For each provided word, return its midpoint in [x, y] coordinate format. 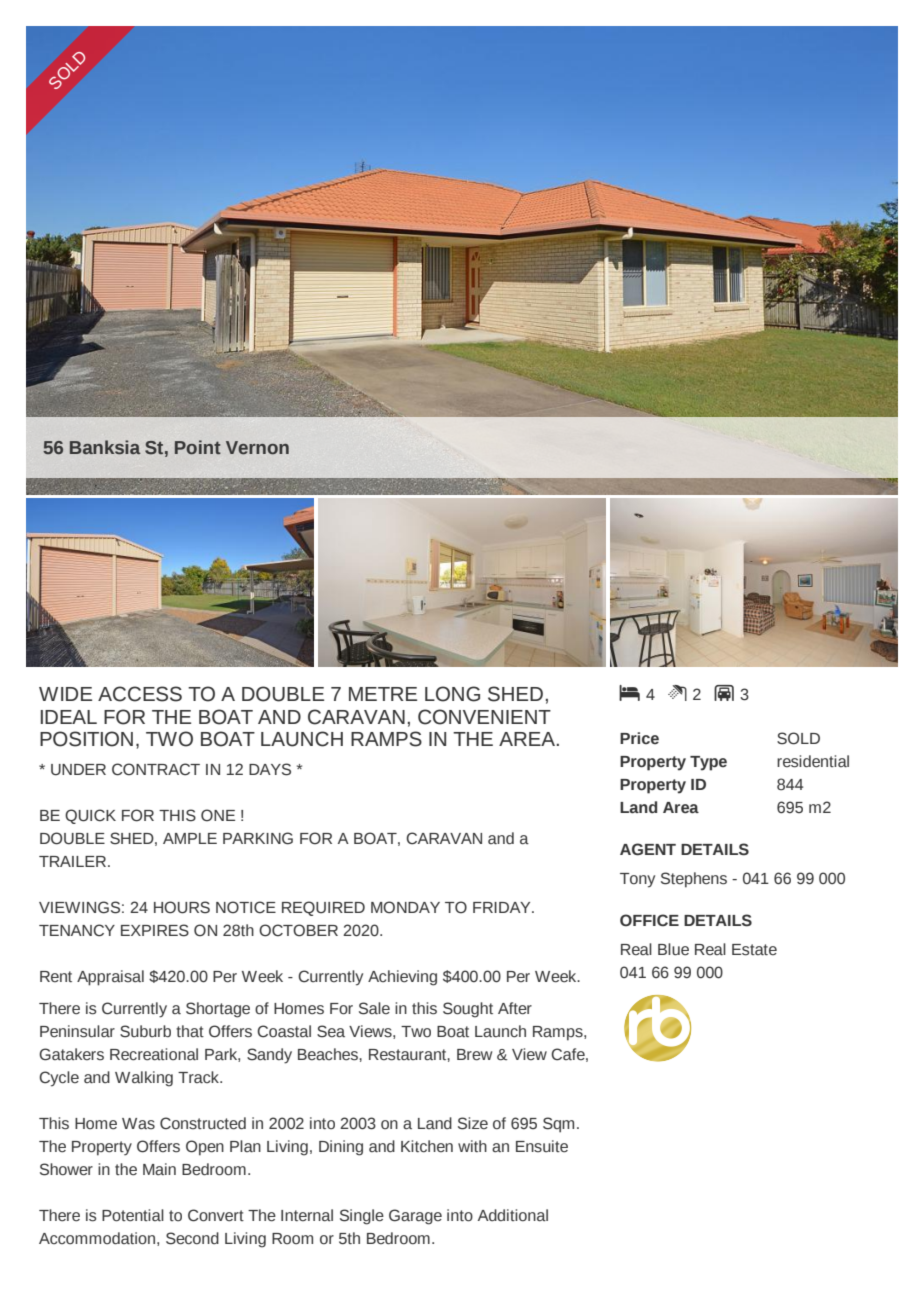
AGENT [648, 849]
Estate [754, 950]
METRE [383, 694]
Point [198, 447]
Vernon [257, 448]
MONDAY [405, 907]
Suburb [145, 1031]
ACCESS [140, 694]
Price [639, 738]
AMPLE [190, 838]
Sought [468, 1010]
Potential [133, 1215]
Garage [415, 1217]
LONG [452, 694]
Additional [513, 1215]
